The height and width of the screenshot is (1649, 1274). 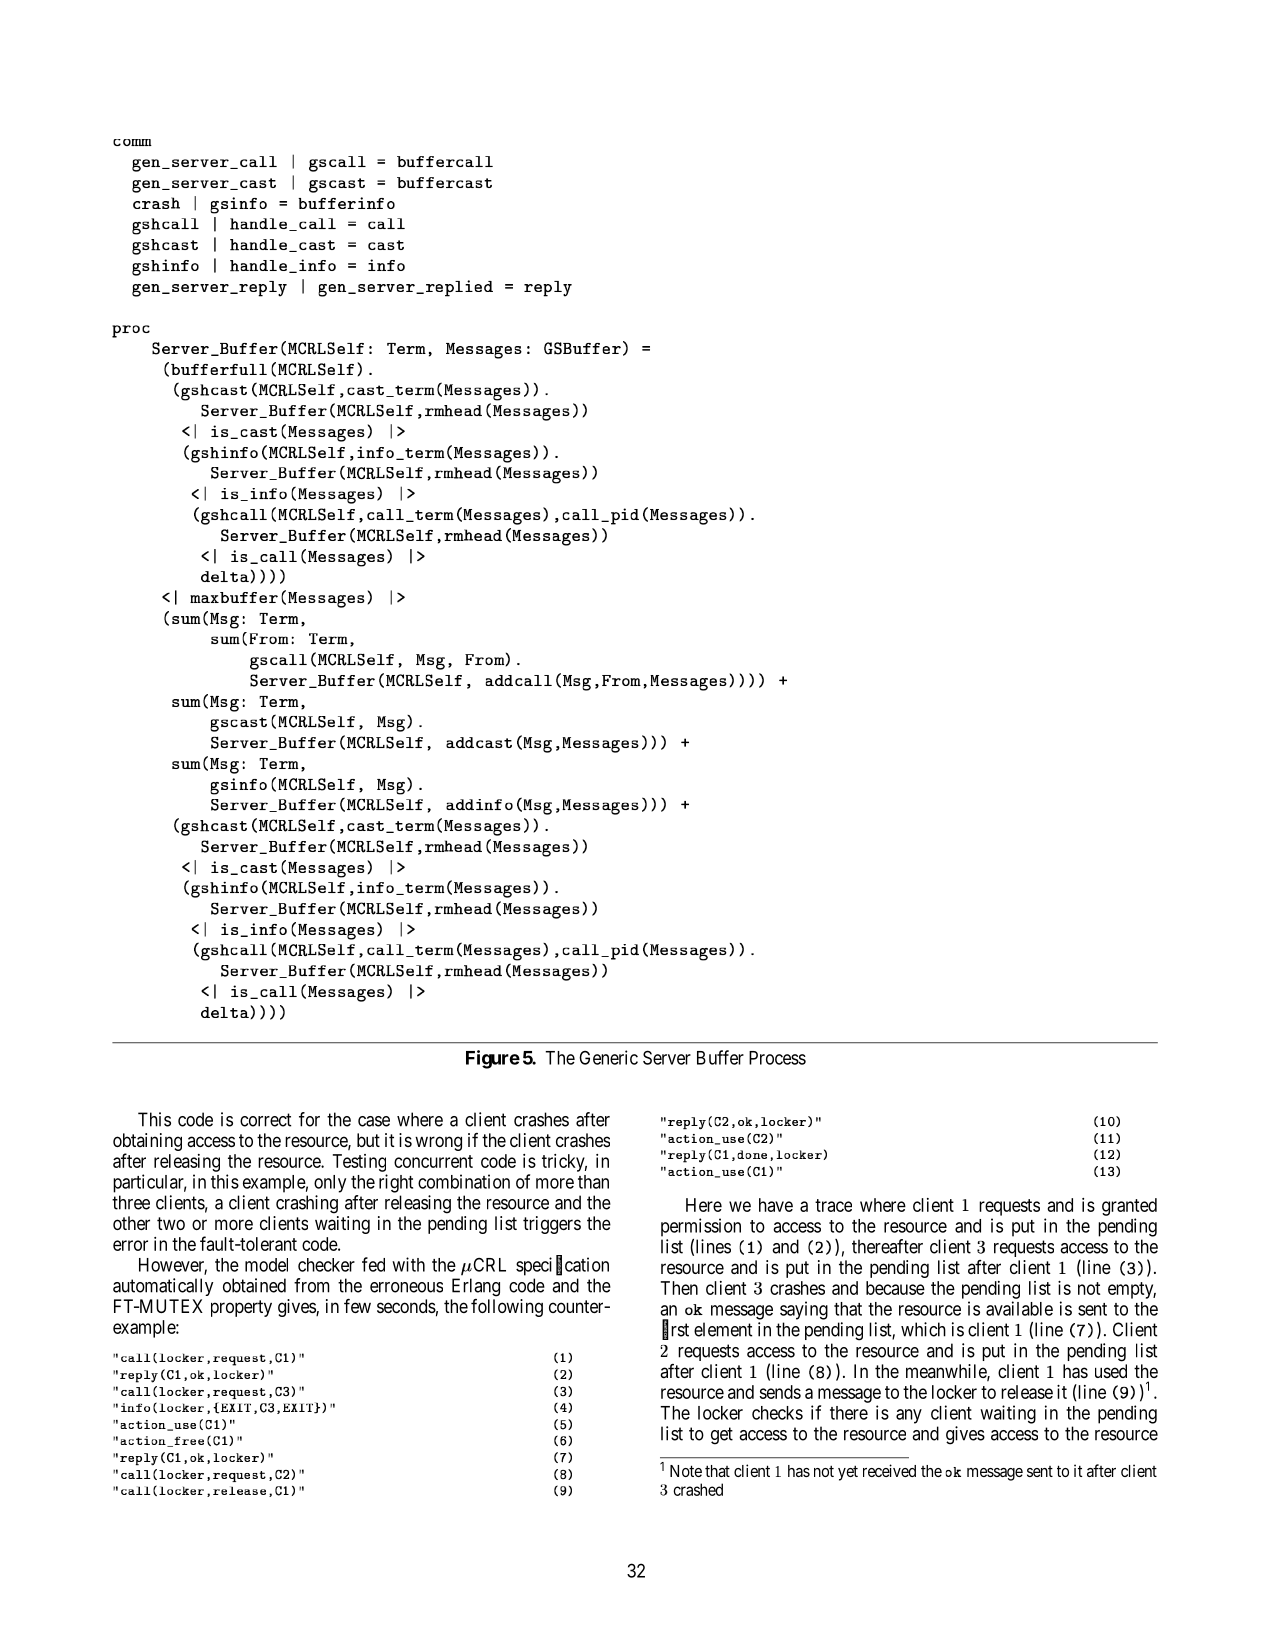 What do you see at coordinates (777, 1058) in the screenshot?
I see `Process` at bounding box center [777, 1058].
